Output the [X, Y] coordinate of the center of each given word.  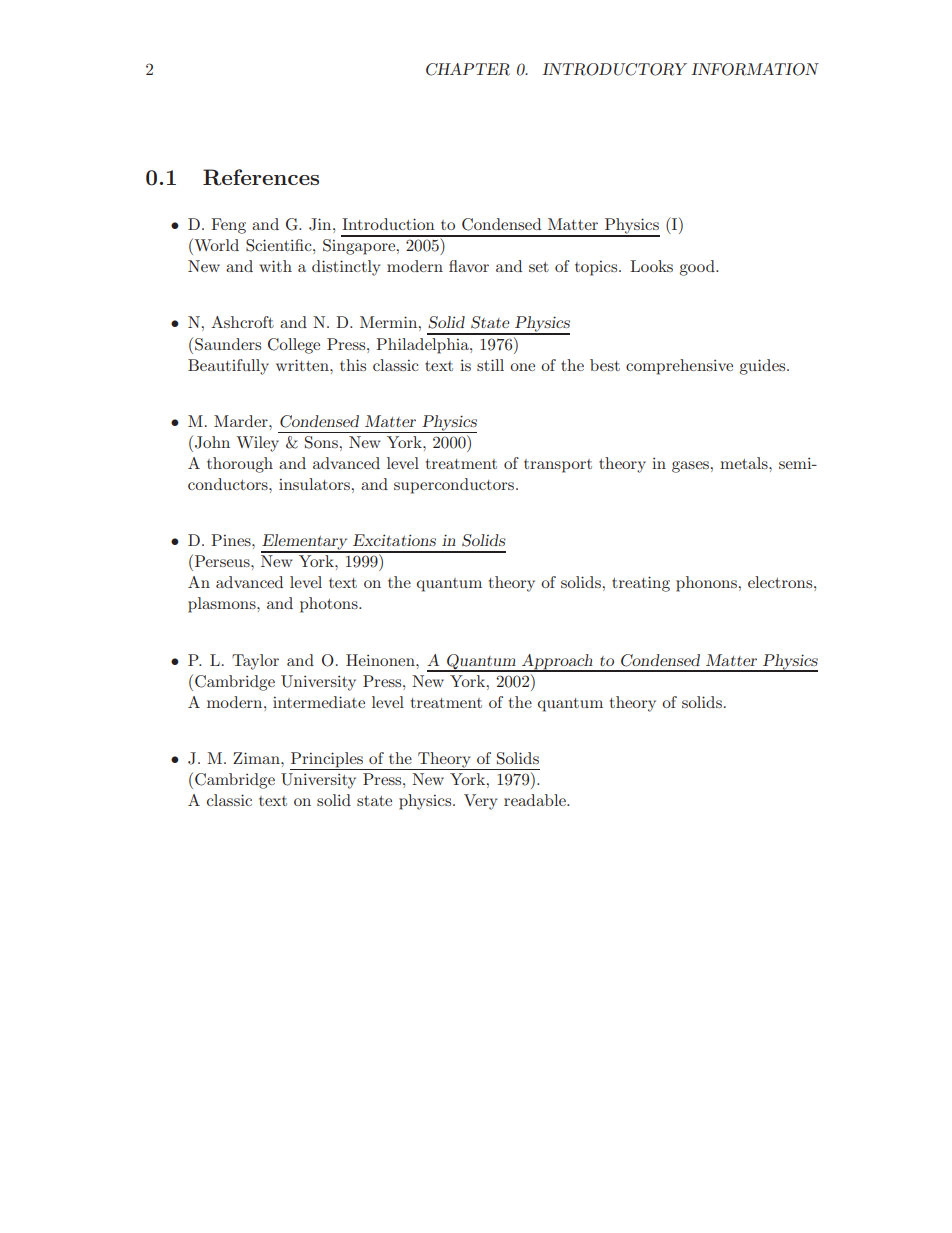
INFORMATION [755, 69]
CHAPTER [468, 69]
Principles [328, 761]
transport [558, 466]
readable [536, 800]
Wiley [258, 444]
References [261, 177]
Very [480, 802]
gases [690, 467]
